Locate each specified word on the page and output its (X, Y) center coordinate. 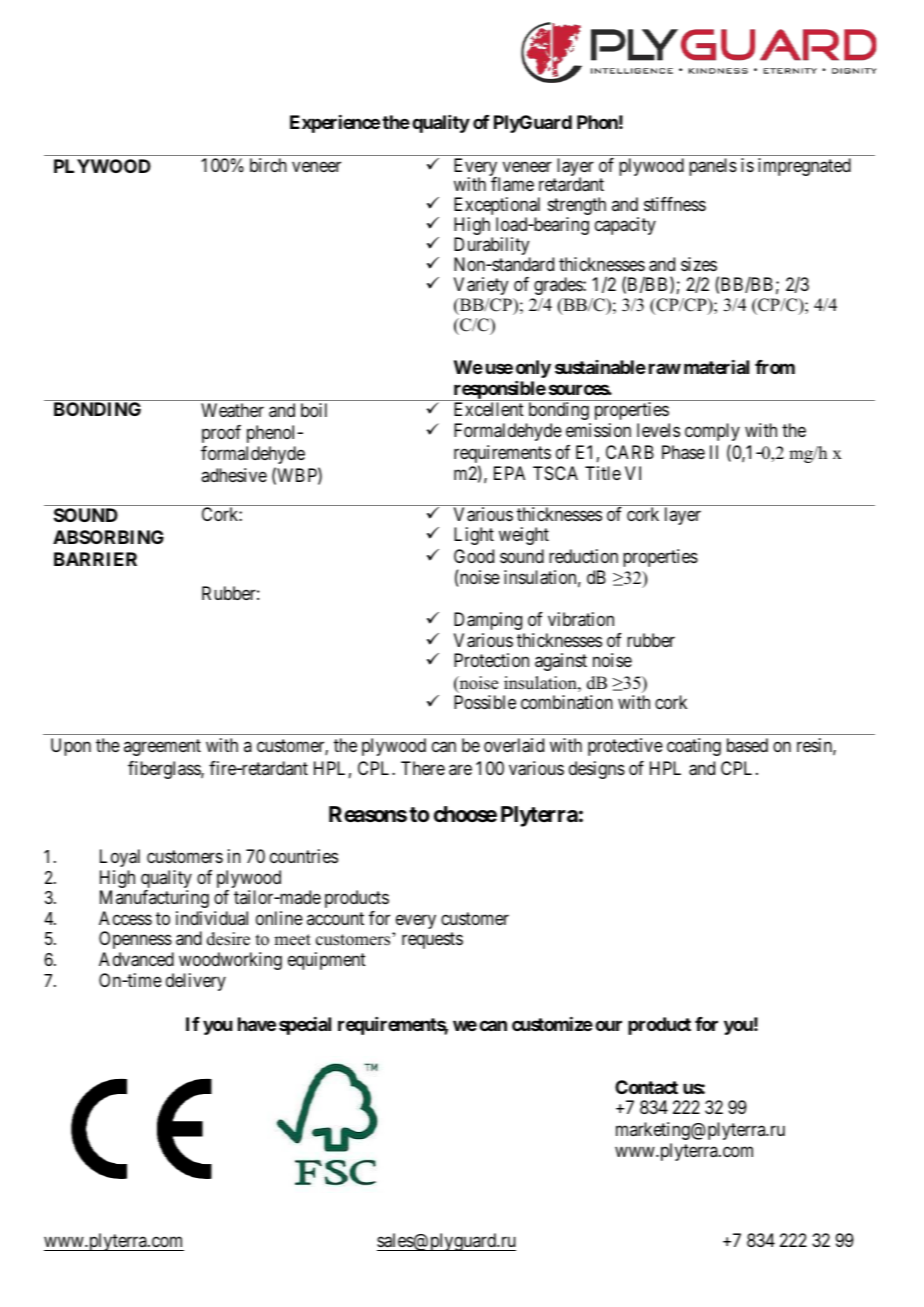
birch (268, 165)
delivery (196, 982)
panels (713, 167)
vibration (581, 619)
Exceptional (497, 207)
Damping (488, 621)
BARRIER (95, 559)
